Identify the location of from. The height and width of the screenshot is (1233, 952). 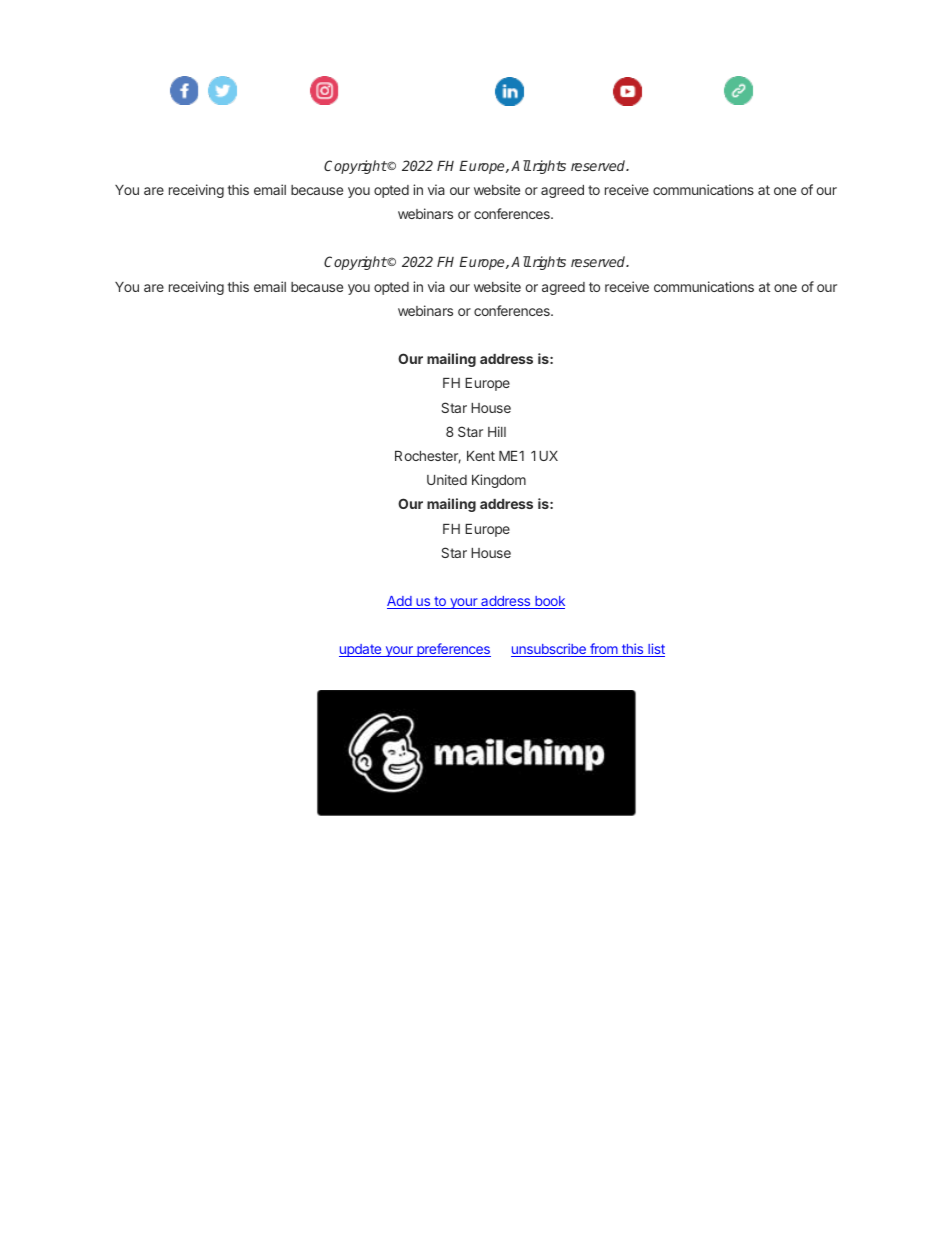
(604, 650).
